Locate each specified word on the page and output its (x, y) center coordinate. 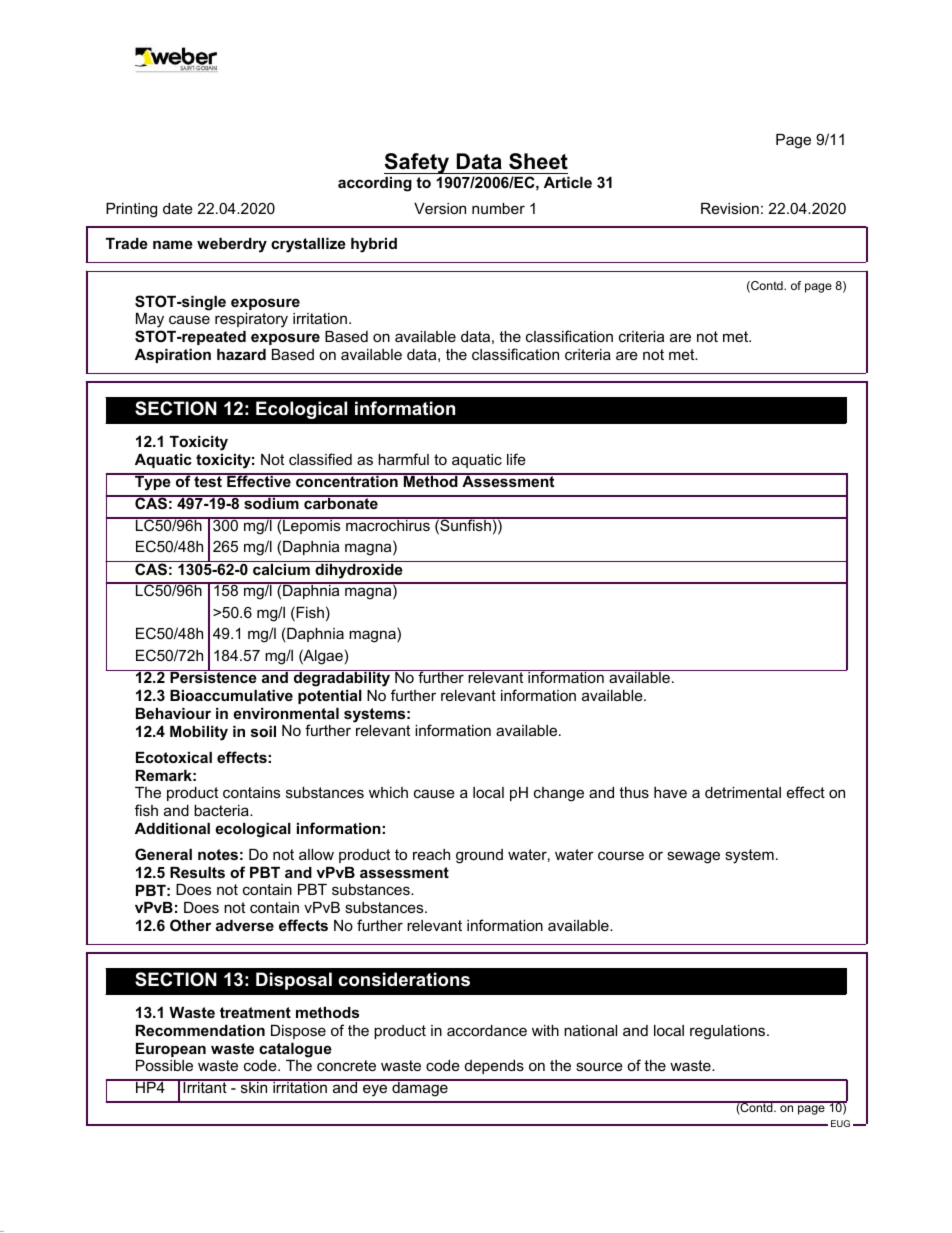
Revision (730, 208)
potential (330, 697)
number (498, 208)
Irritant (205, 1086)
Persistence (213, 676)
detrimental (743, 792)
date (178, 208)
